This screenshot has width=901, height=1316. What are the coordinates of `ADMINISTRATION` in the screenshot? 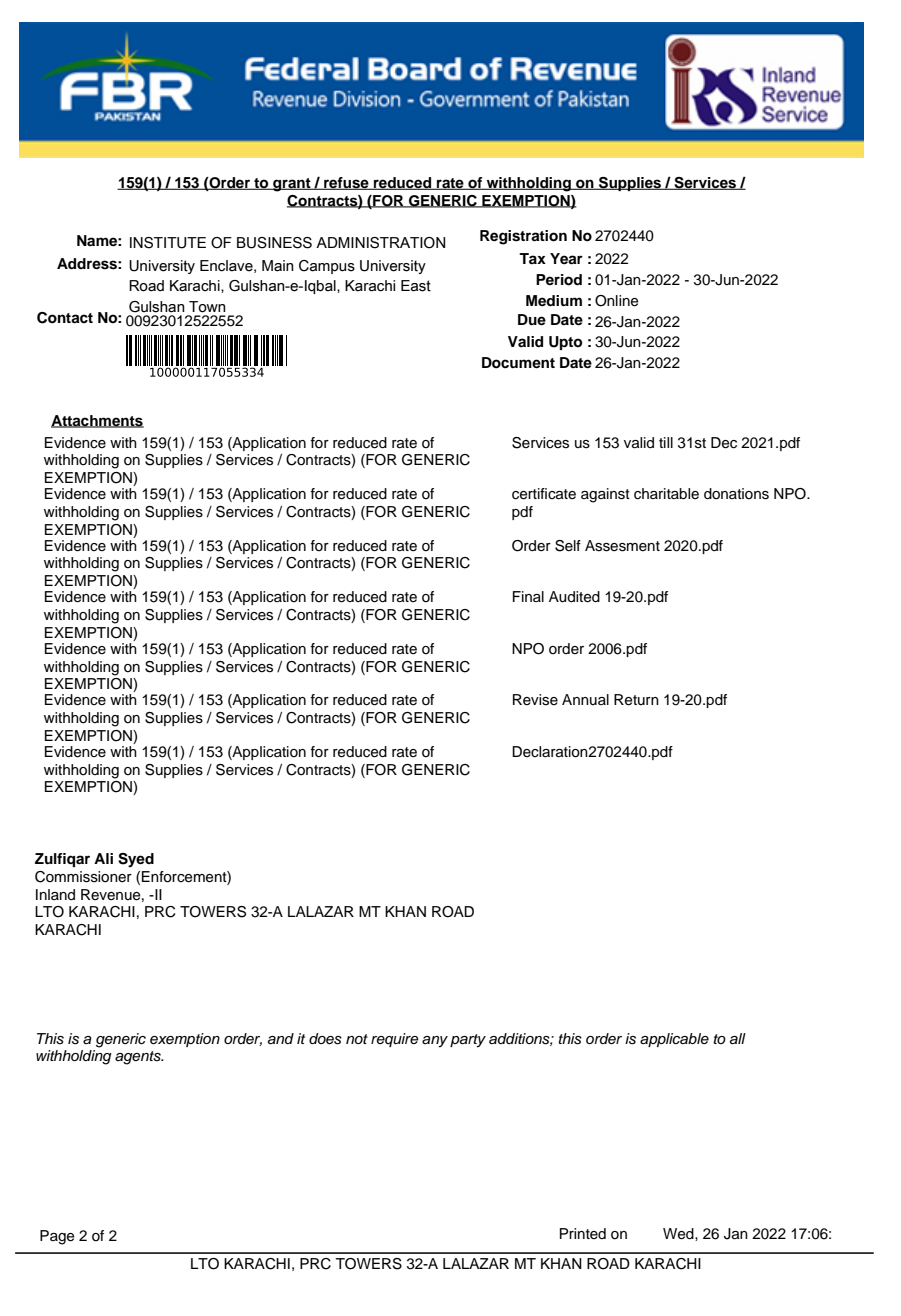 It's located at (380, 243).
